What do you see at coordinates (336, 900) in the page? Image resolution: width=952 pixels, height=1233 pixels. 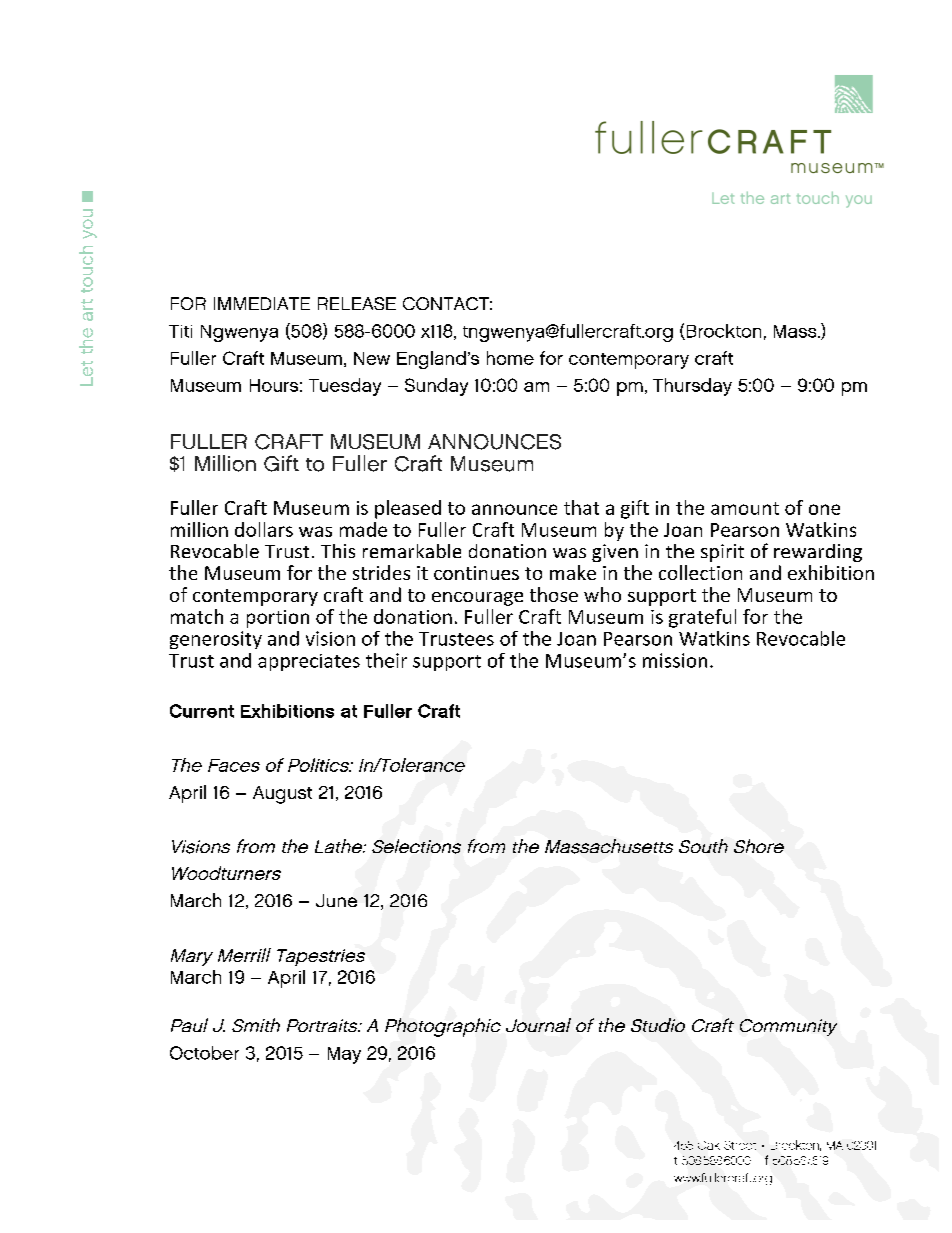 I see `June` at bounding box center [336, 900].
